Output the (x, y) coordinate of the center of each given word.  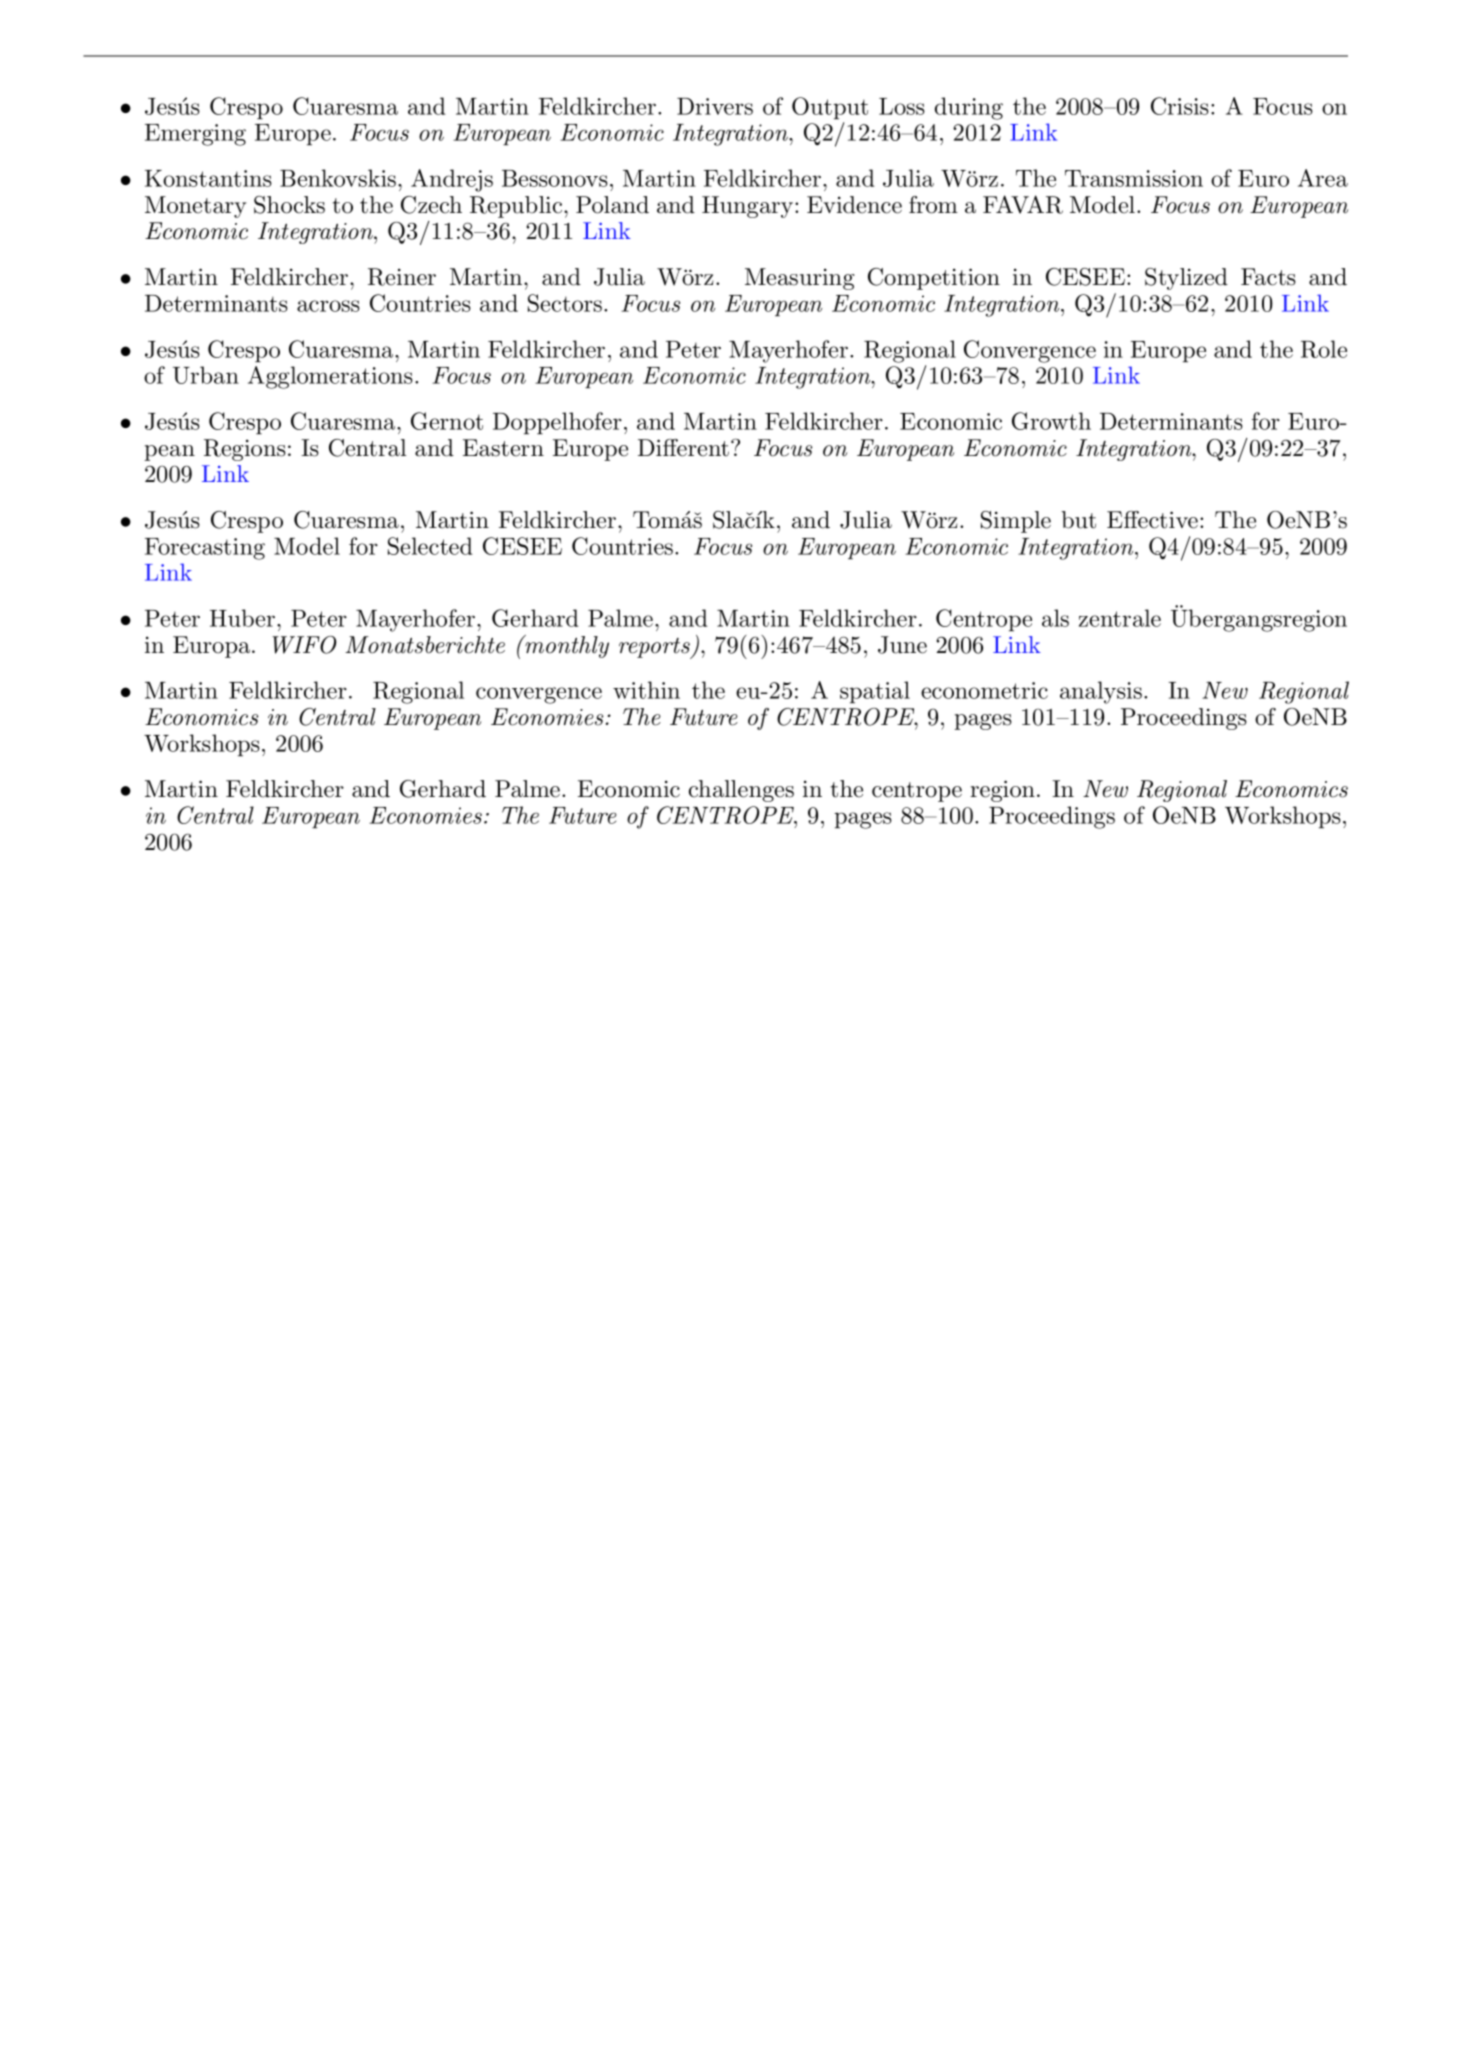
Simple (1016, 522)
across (328, 306)
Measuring (799, 279)
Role (1324, 349)
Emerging (195, 135)
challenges (741, 791)
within (646, 690)
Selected (430, 546)
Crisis (1180, 106)
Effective (1152, 520)
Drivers (715, 106)
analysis (1101, 692)
